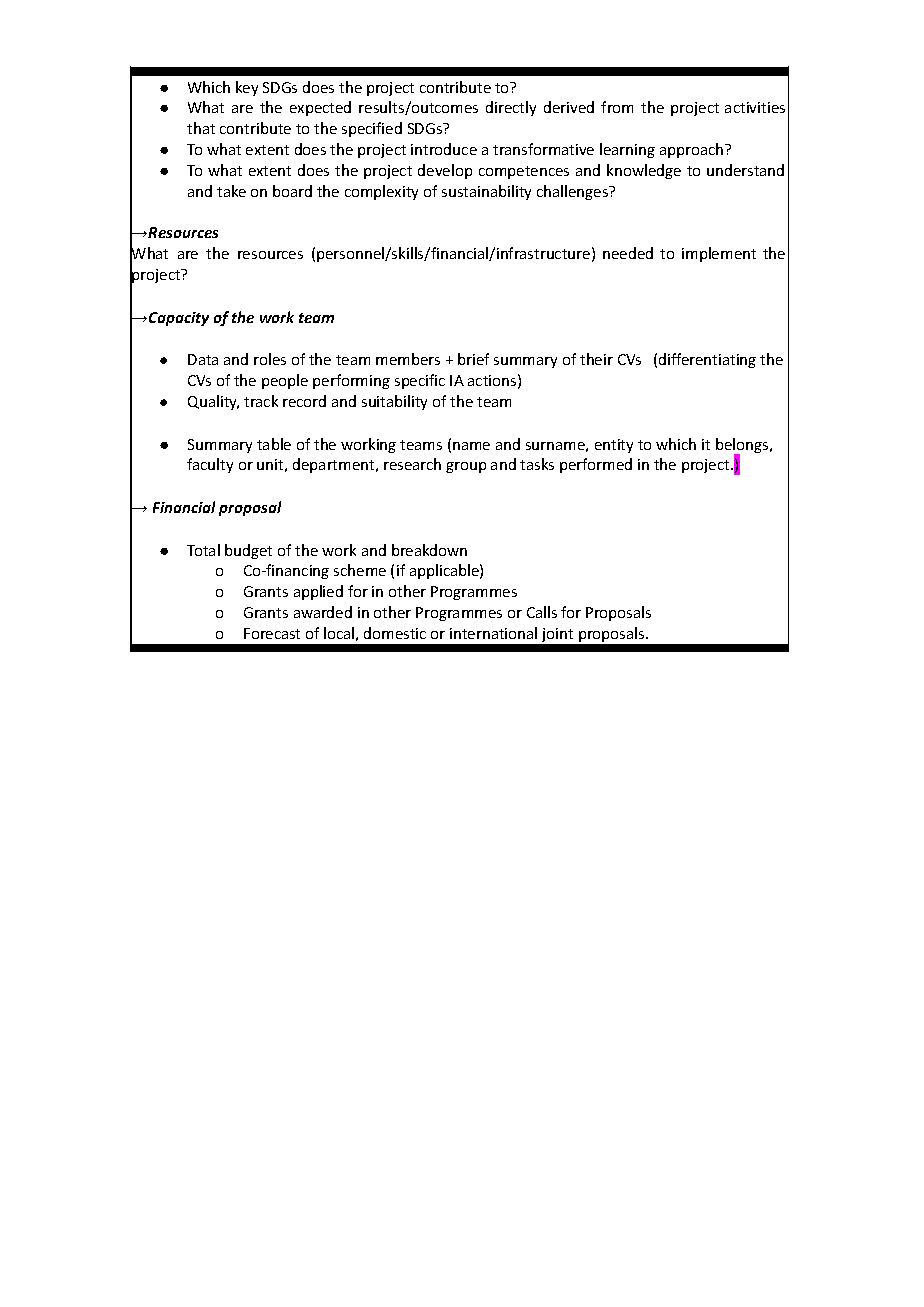 This screenshot has width=924, height=1307. What do you see at coordinates (628, 253) in the screenshot?
I see `needed` at bounding box center [628, 253].
